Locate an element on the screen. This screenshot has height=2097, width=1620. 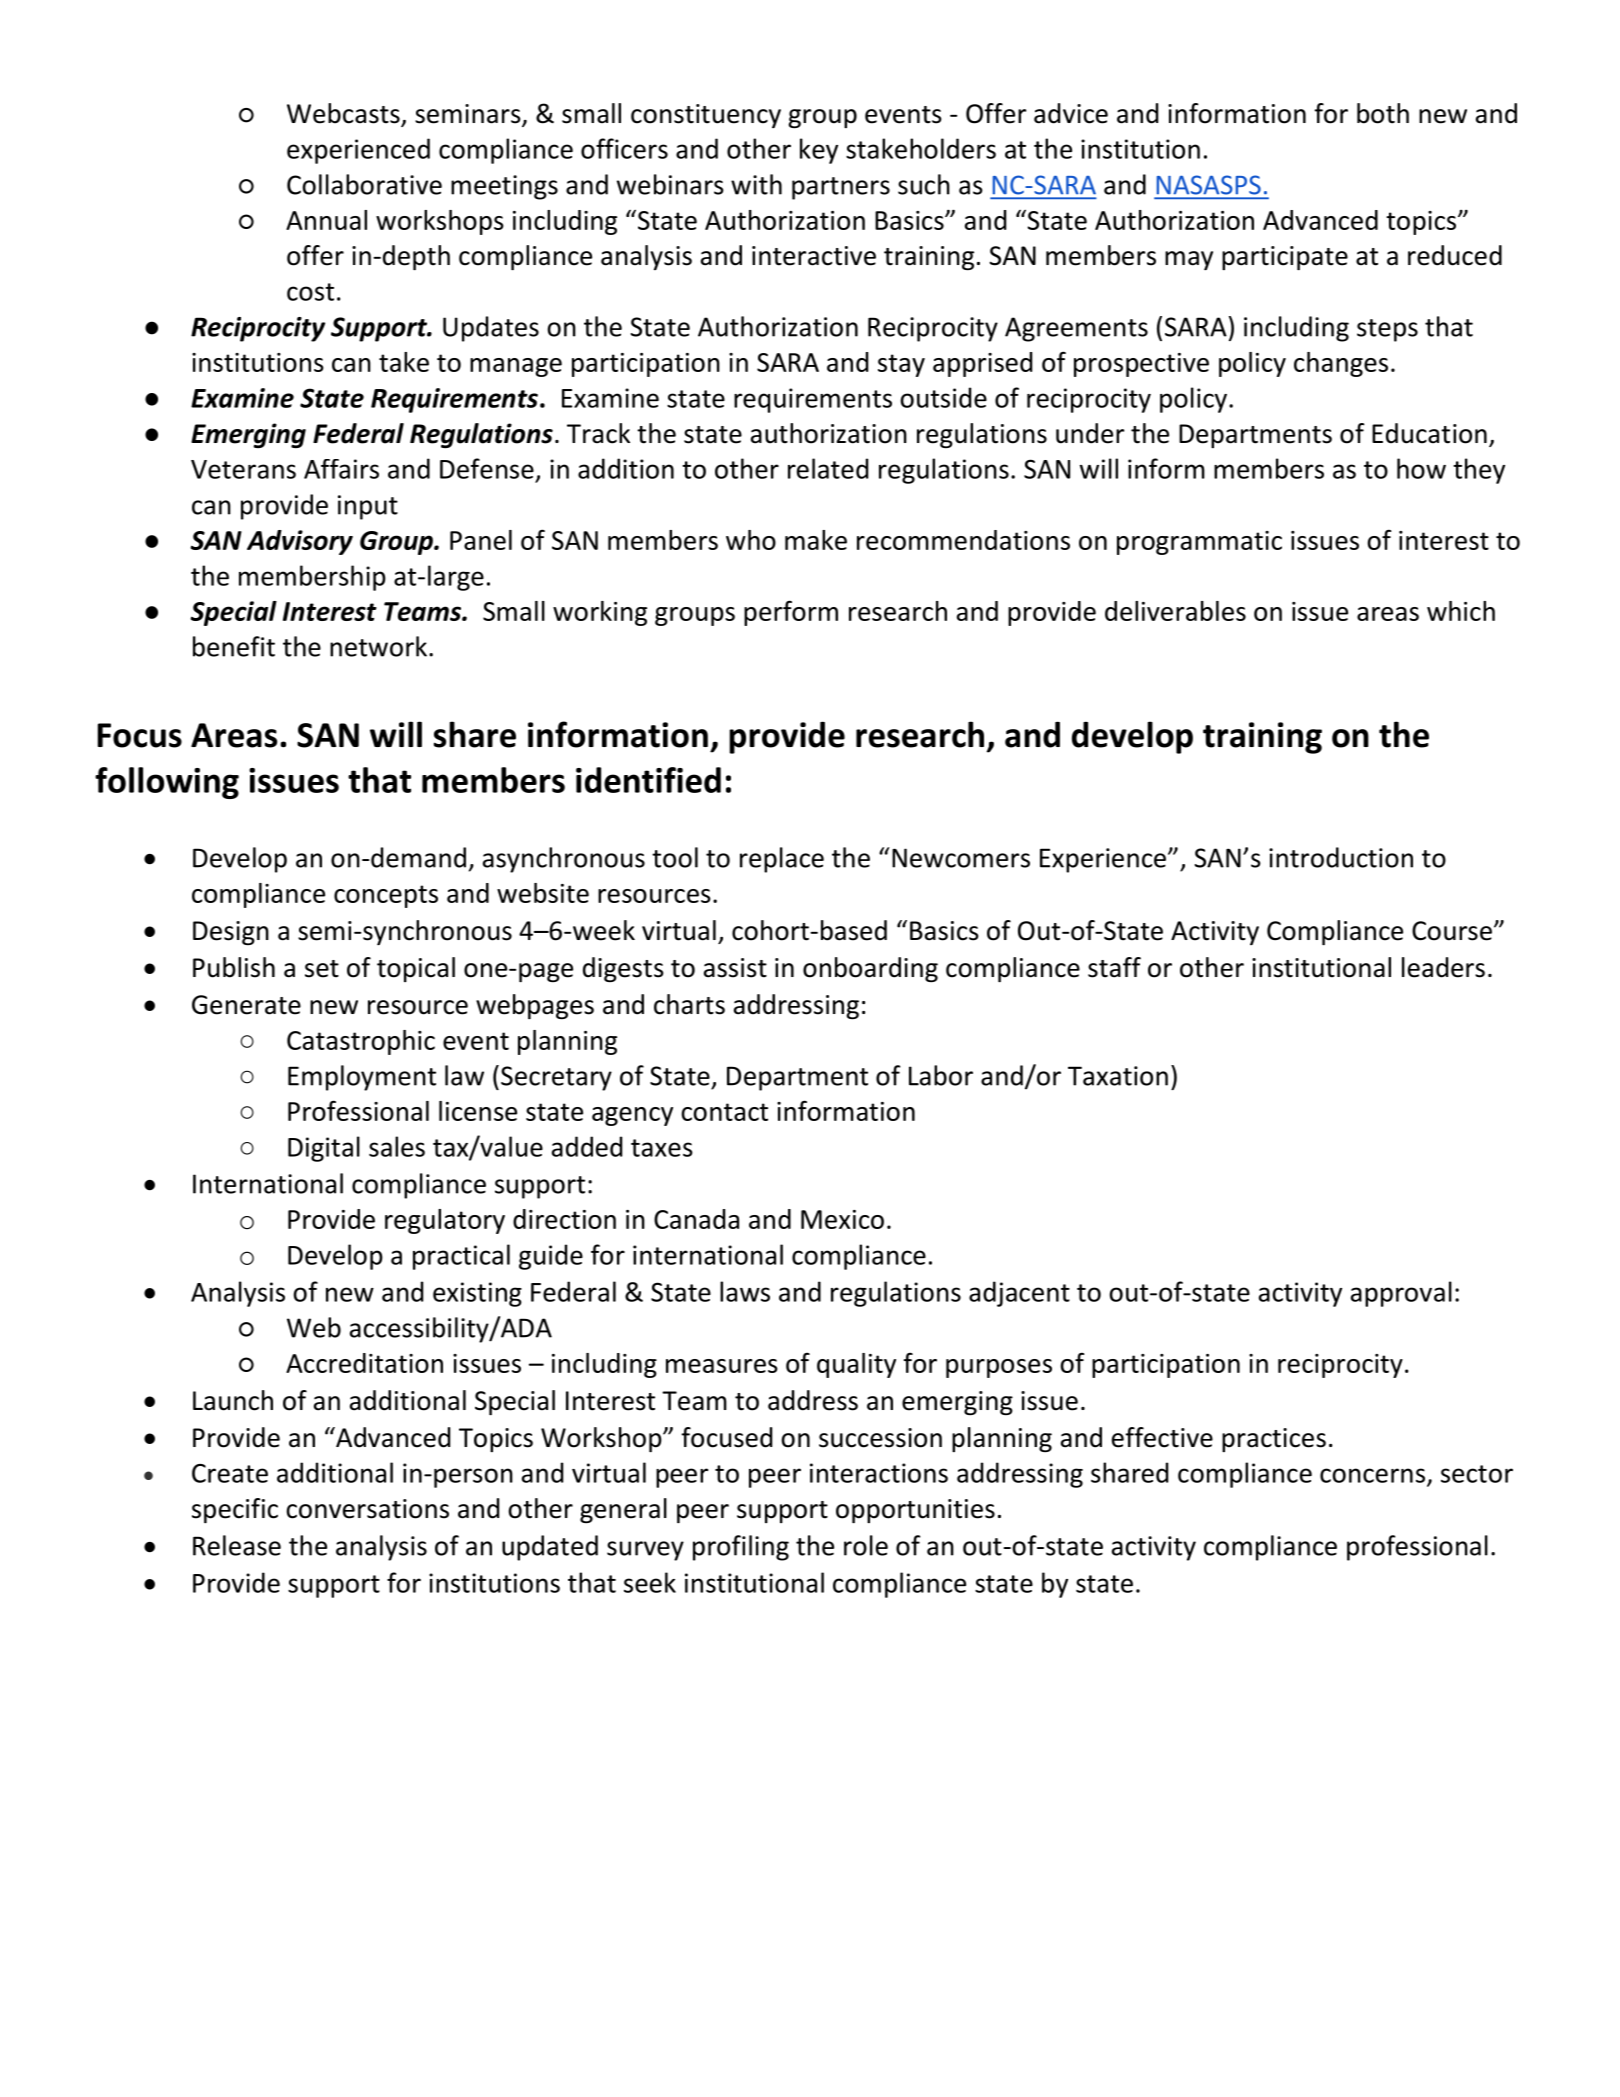
conversations is located at coordinates (367, 1509).
